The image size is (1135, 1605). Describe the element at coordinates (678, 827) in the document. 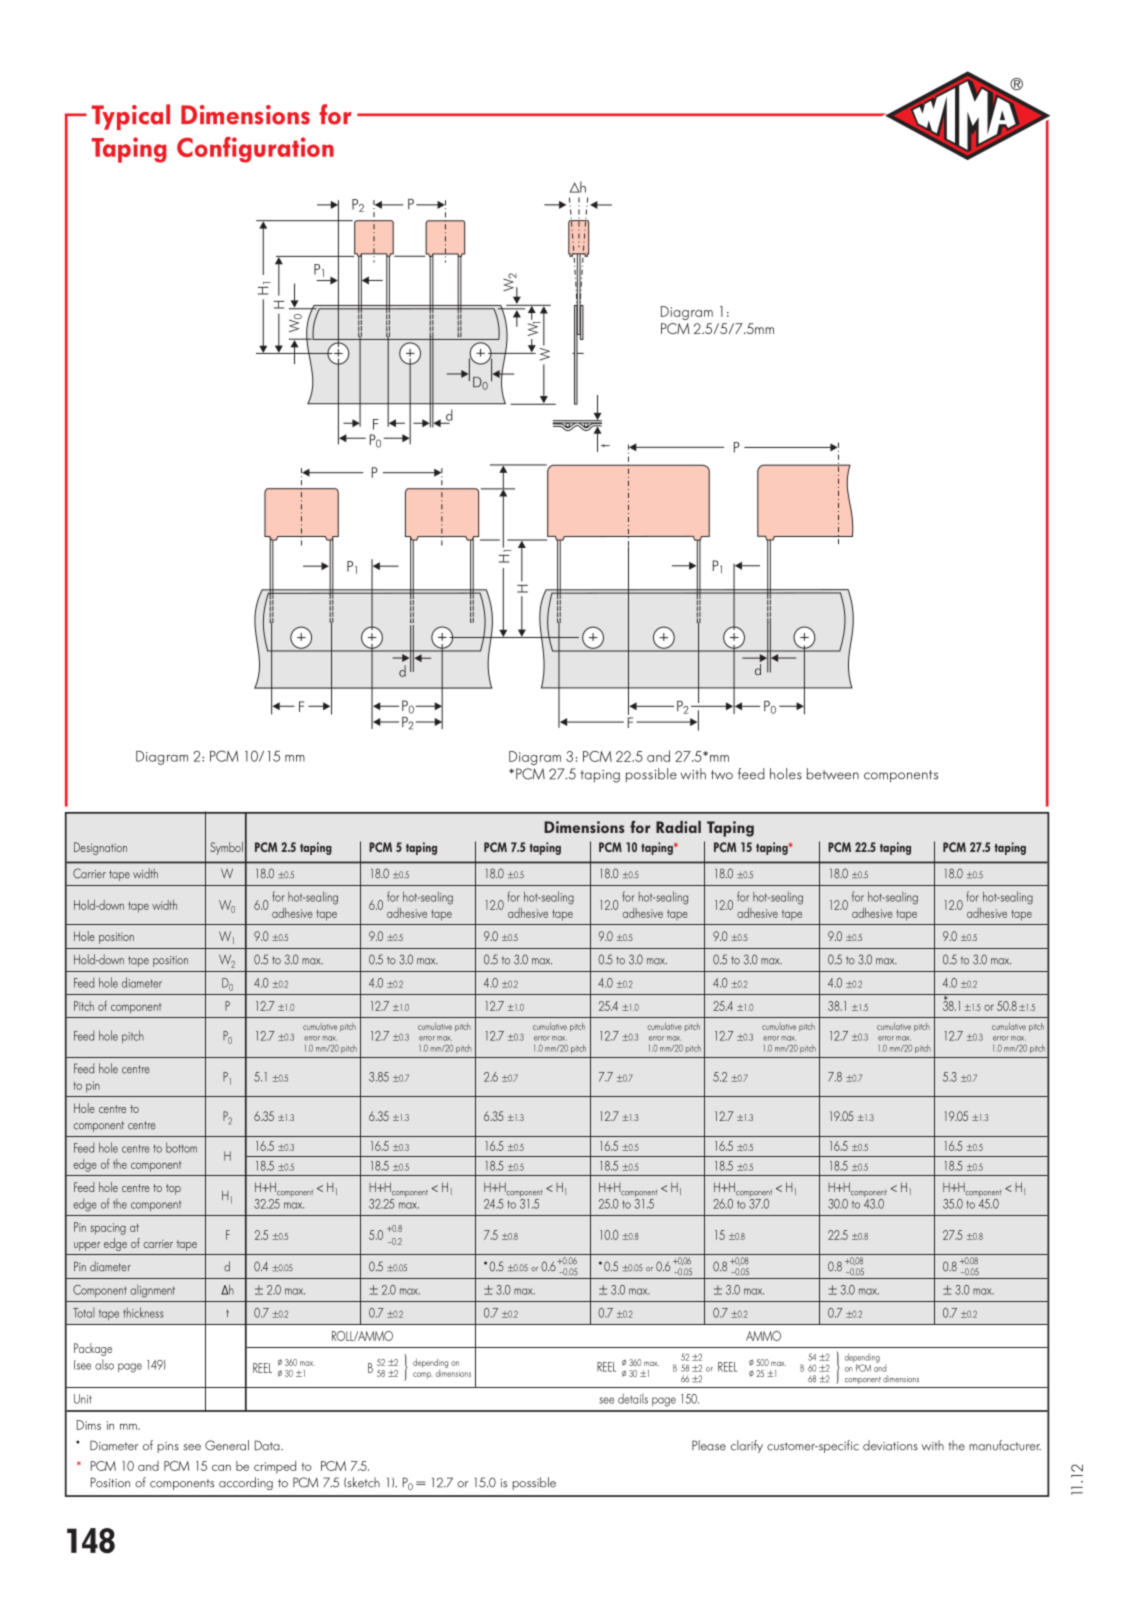

I see `Radial` at that location.
